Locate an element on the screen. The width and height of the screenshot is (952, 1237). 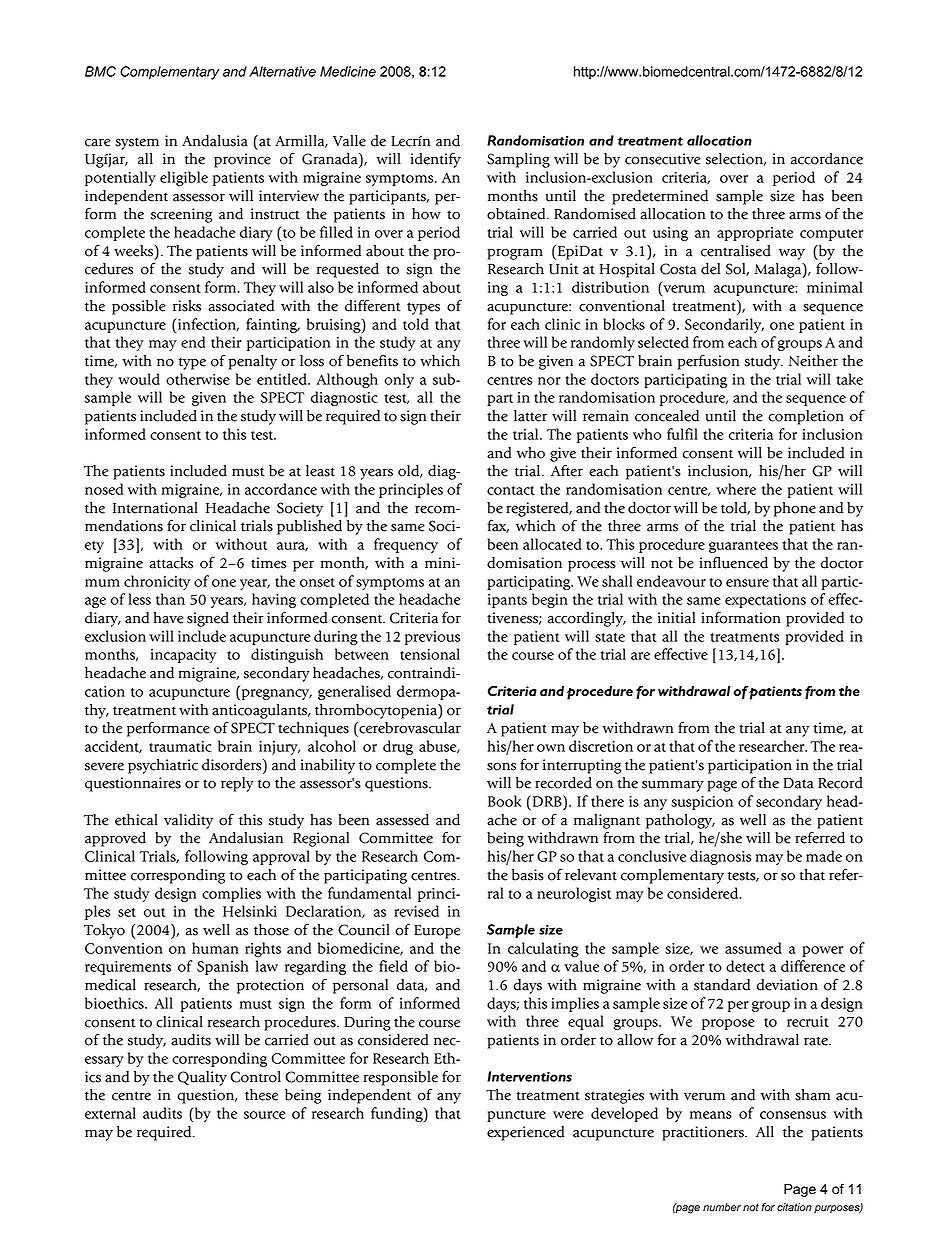
complies is located at coordinates (231, 894).
